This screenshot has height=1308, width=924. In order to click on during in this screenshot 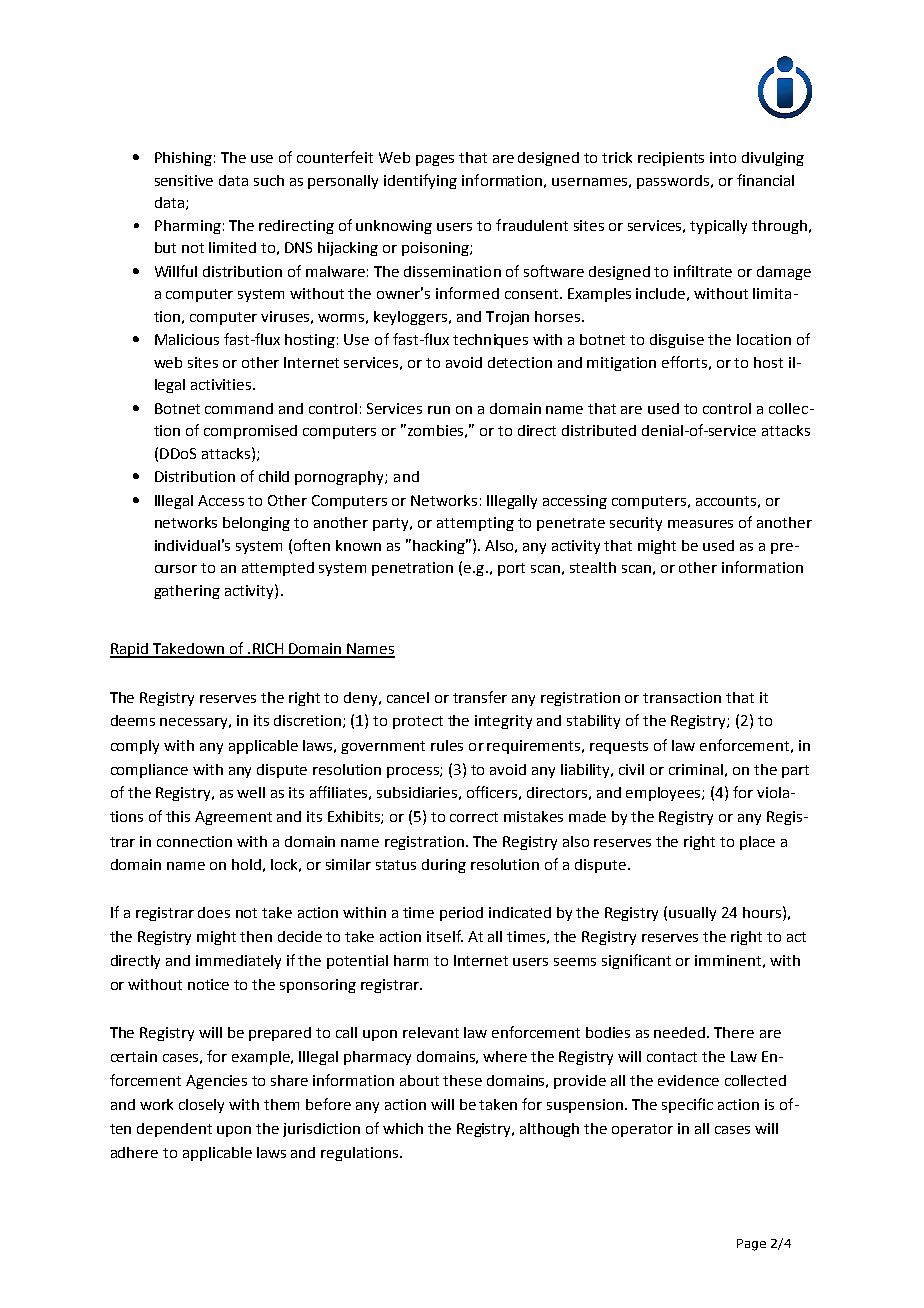, I will do `click(444, 866)`.
